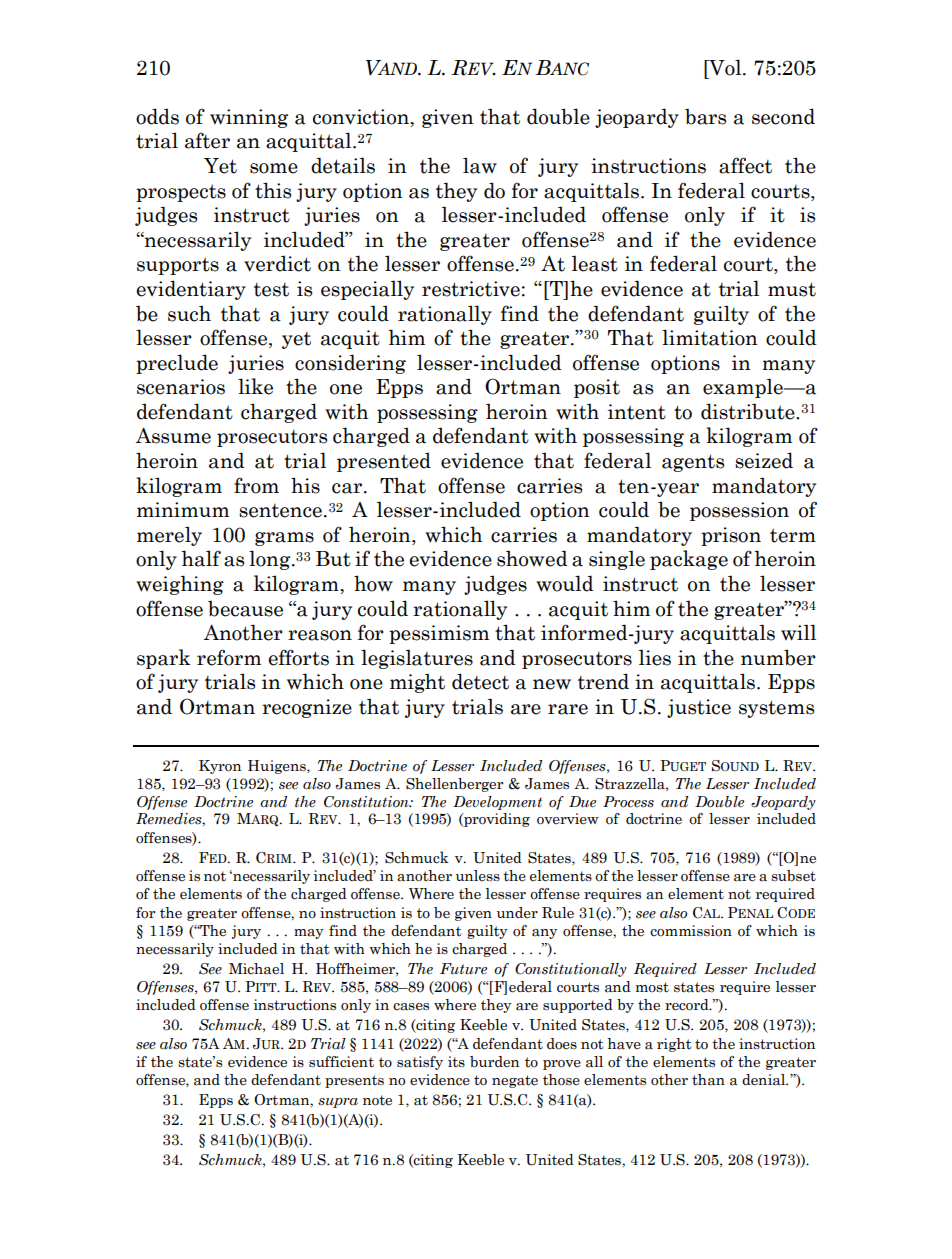 The image size is (952, 1259). I want to click on burden, so click(494, 1062).
